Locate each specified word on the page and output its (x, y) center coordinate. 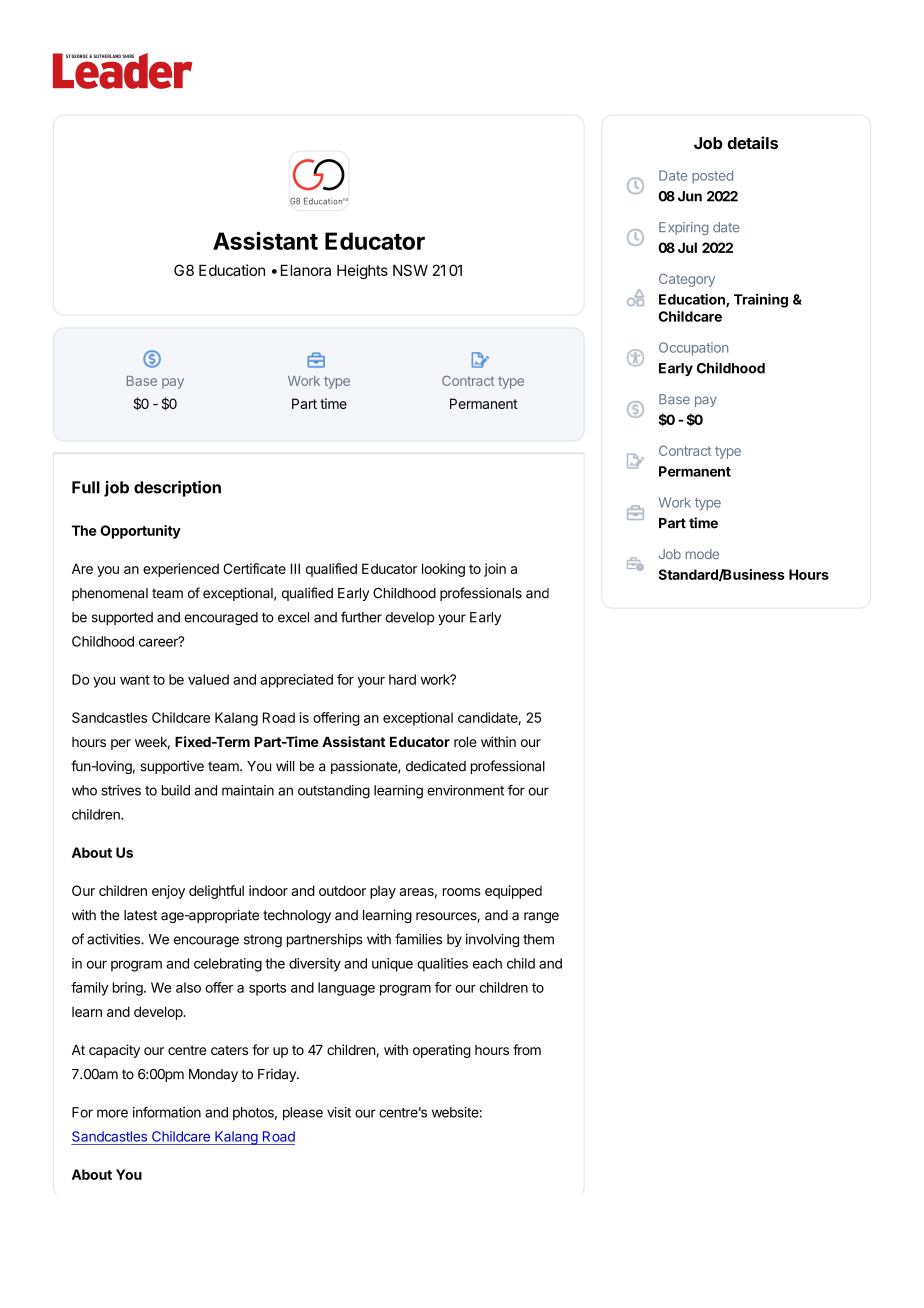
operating (442, 1051)
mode (702, 554)
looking (443, 570)
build (176, 790)
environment (465, 790)
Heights (362, 271)
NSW (410, 270)
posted (712, 177)
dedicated (436, 766)
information (167, 1112)
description (177, 488)
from (527, 1049)
